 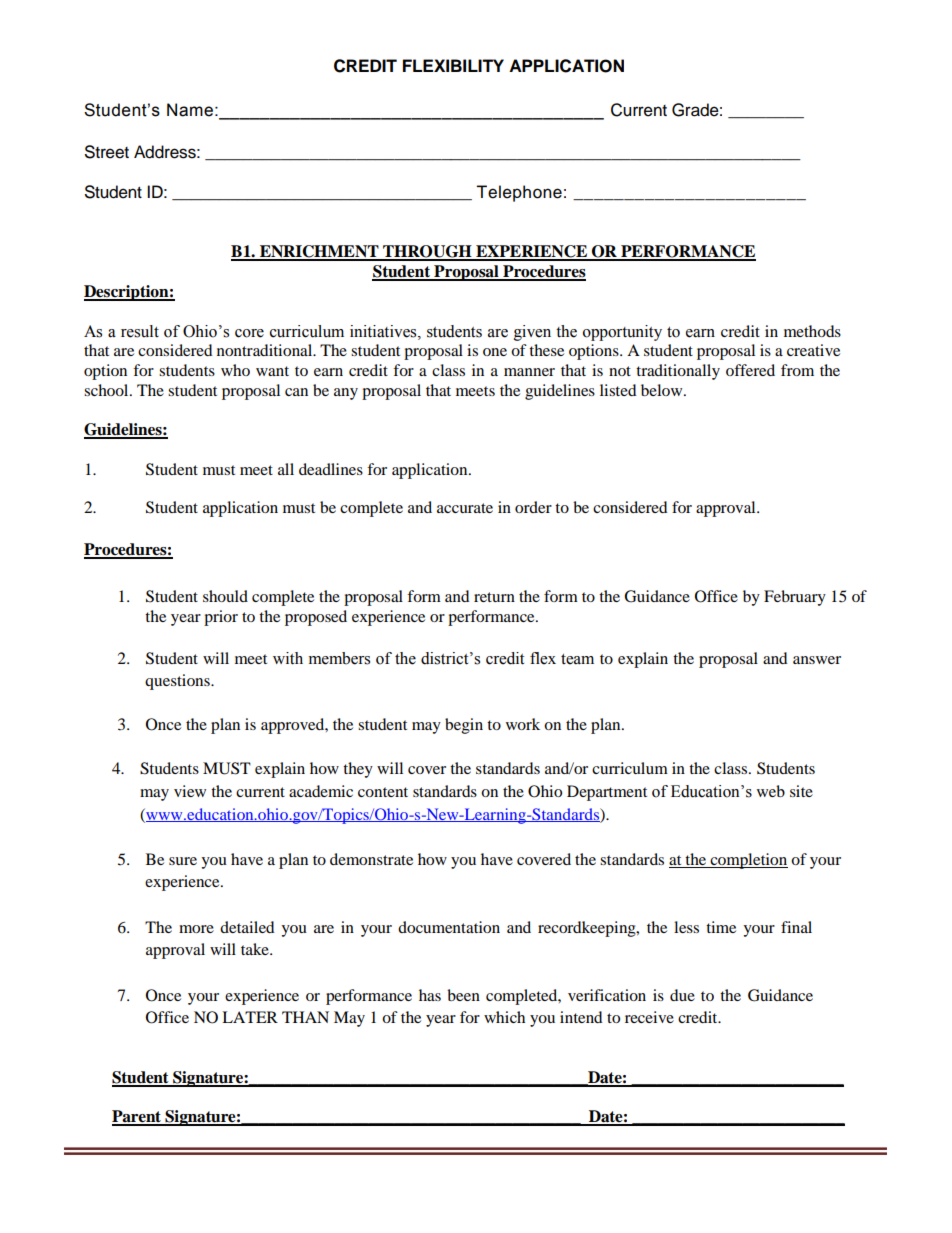 What do you see at coordinates (504, 1017) in the image?
I see `which` at bounding box center [504, 1017].
